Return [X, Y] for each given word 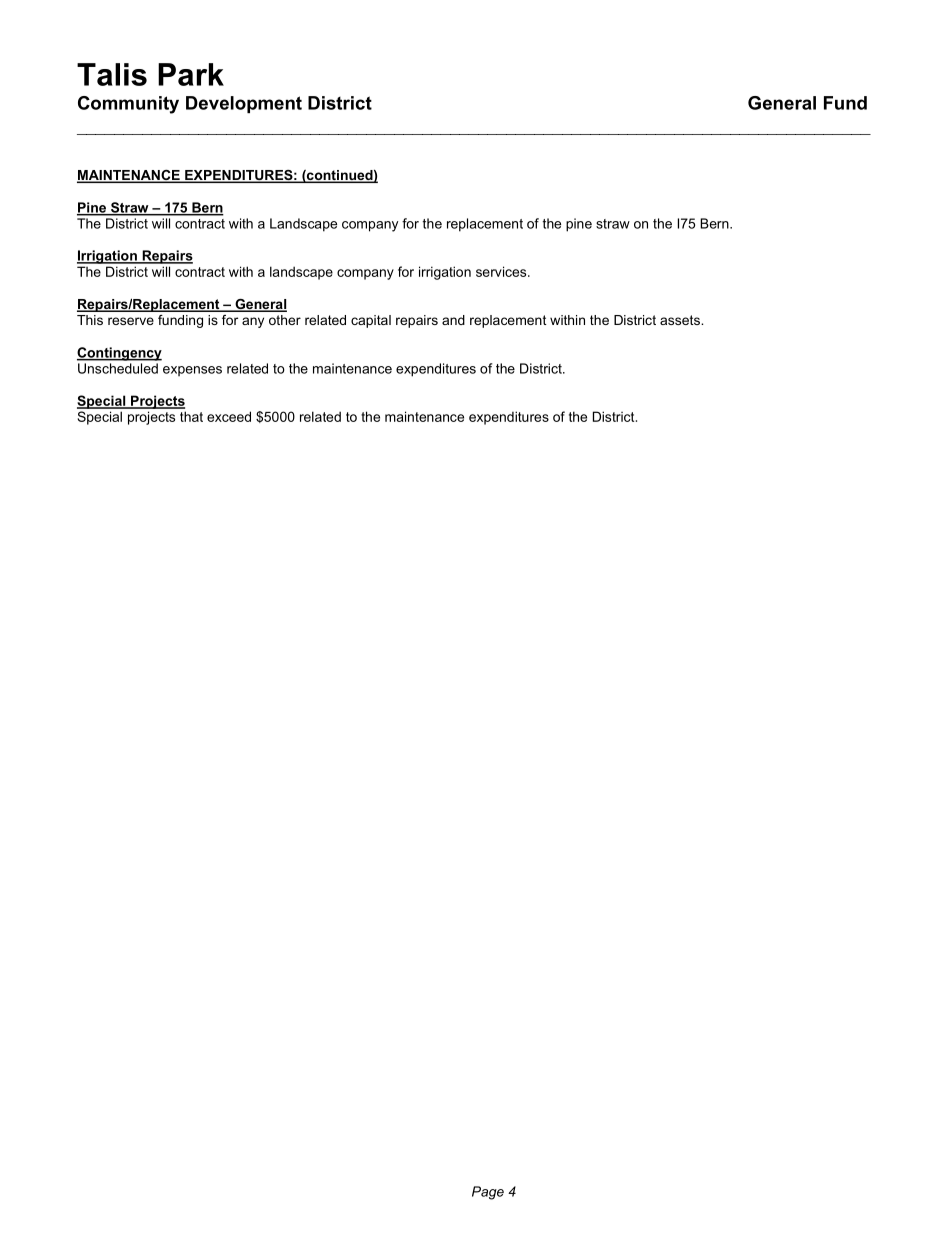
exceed [229, 416]
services [502, 271]
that [191, 416]
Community [128, 105]
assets [681, 320]
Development [244, 104]
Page [488, 1193]
